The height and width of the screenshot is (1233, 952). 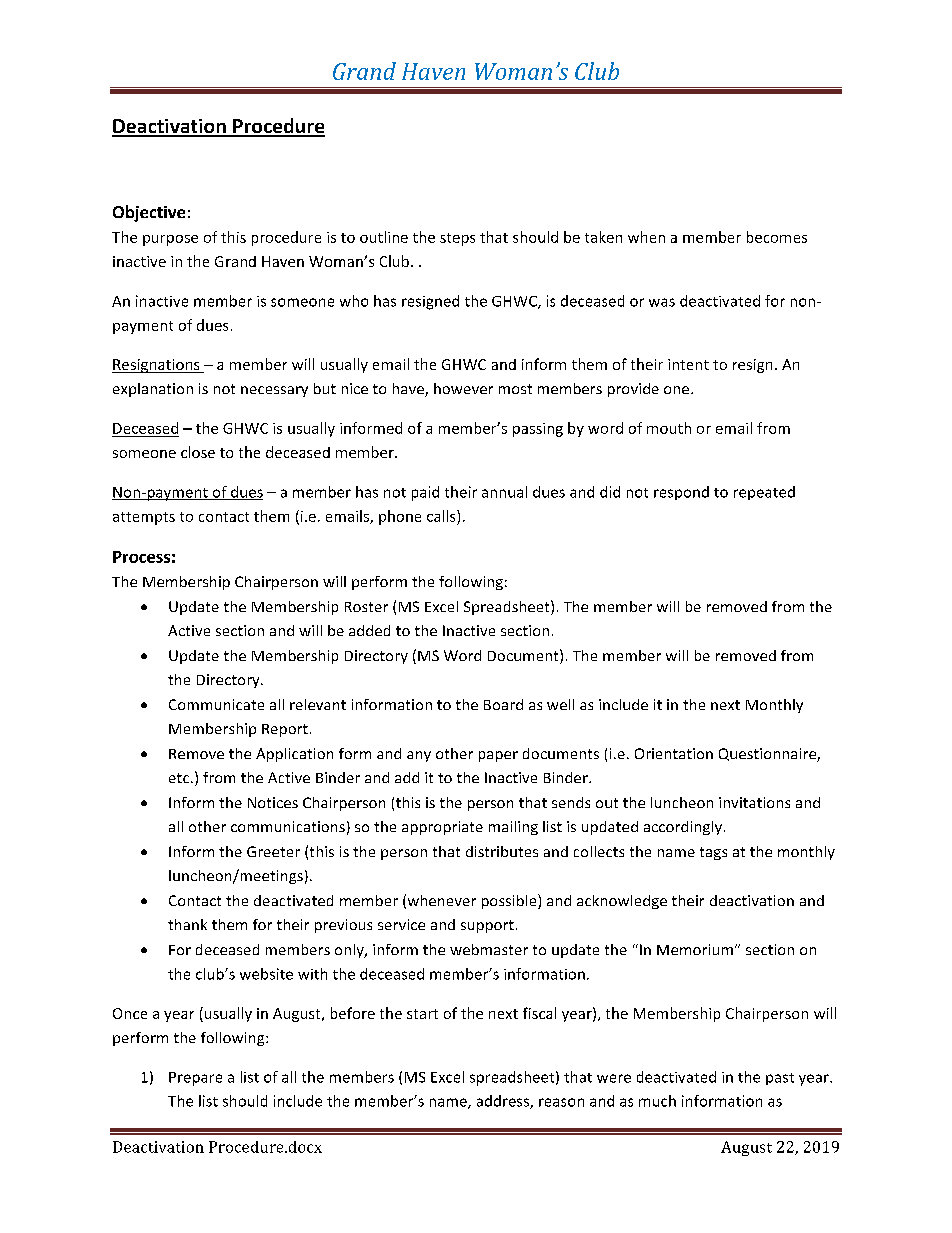 What do you see at coordinates (683, 828) in the screenshot?
I see `accordingly` at bounding box center [683, 828].
